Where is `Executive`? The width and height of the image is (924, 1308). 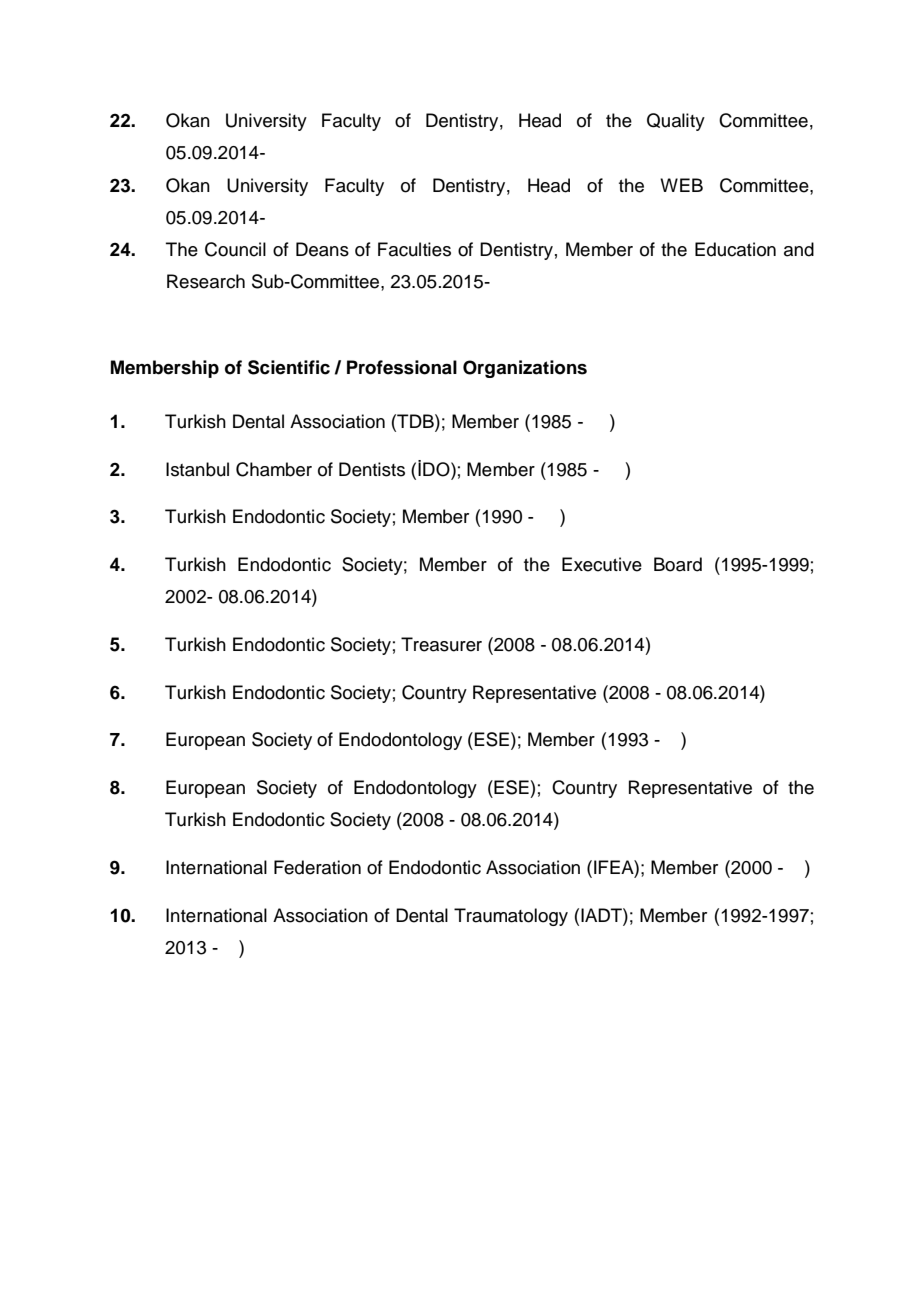 Executive is located at coordinates (602, 564).
